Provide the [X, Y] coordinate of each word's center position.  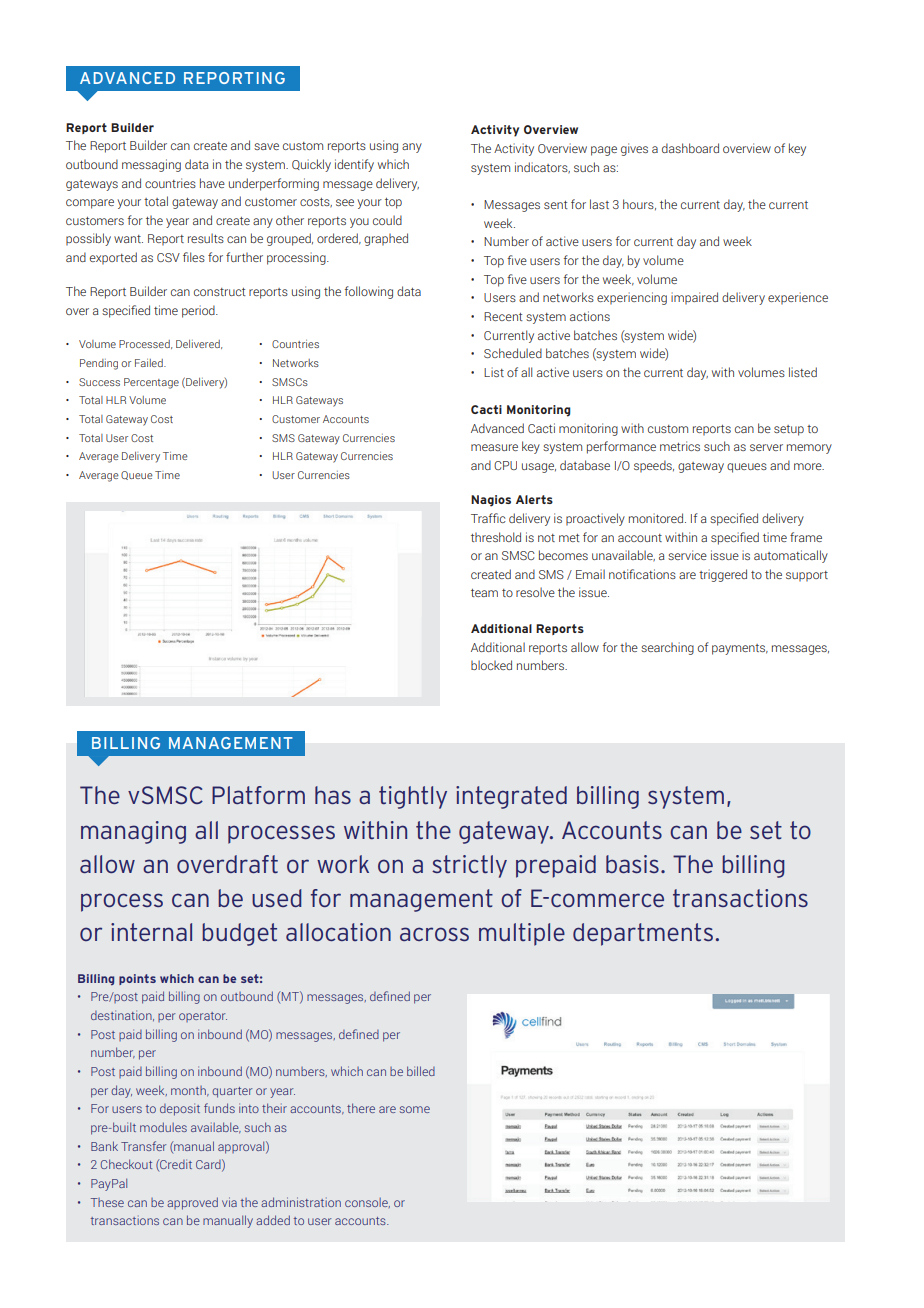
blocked [491, 665]
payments [740, 649]
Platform [258, 795]
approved [192, 1203]
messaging [151, 165]
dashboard [690, 148]
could [387, 220]
